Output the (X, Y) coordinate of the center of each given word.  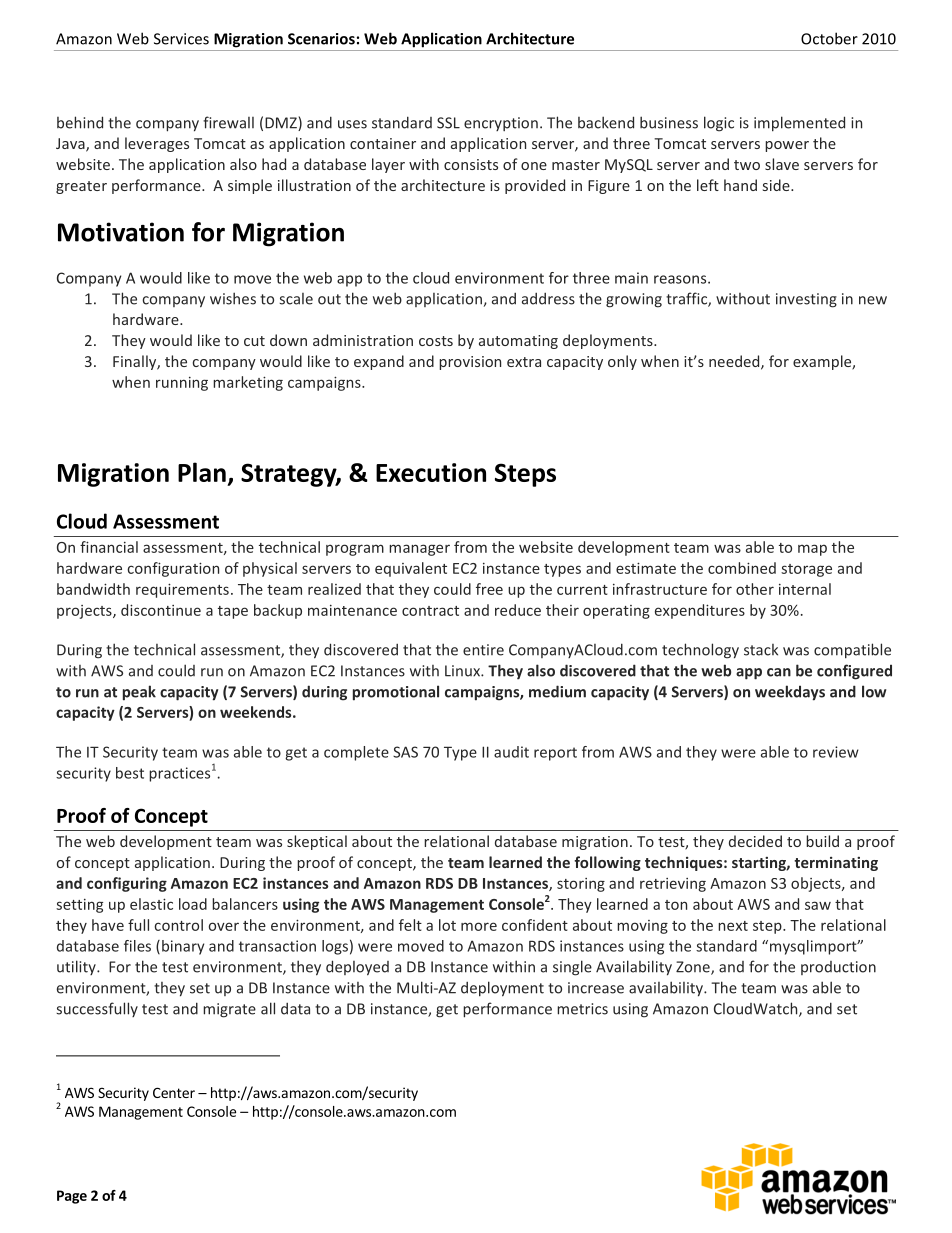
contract (430, 611)
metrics (582, 1009)
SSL (448, 123)
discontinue (161, 610)
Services (181, 39)
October (829, 38)
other (755, 589)
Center (174, 1092)
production (838, 968)
